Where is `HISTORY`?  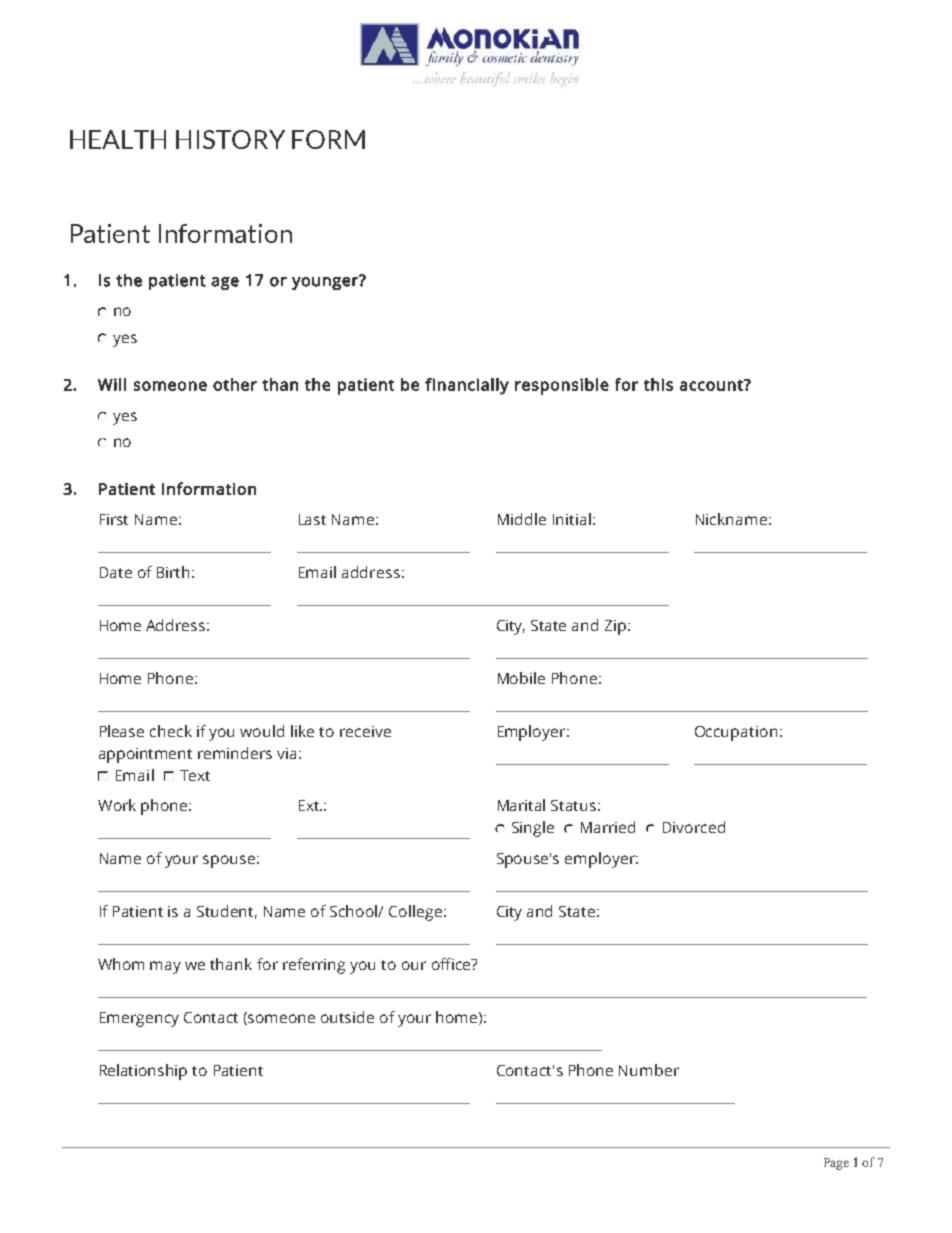 HISTORY is located at coordinates (230, 139).
